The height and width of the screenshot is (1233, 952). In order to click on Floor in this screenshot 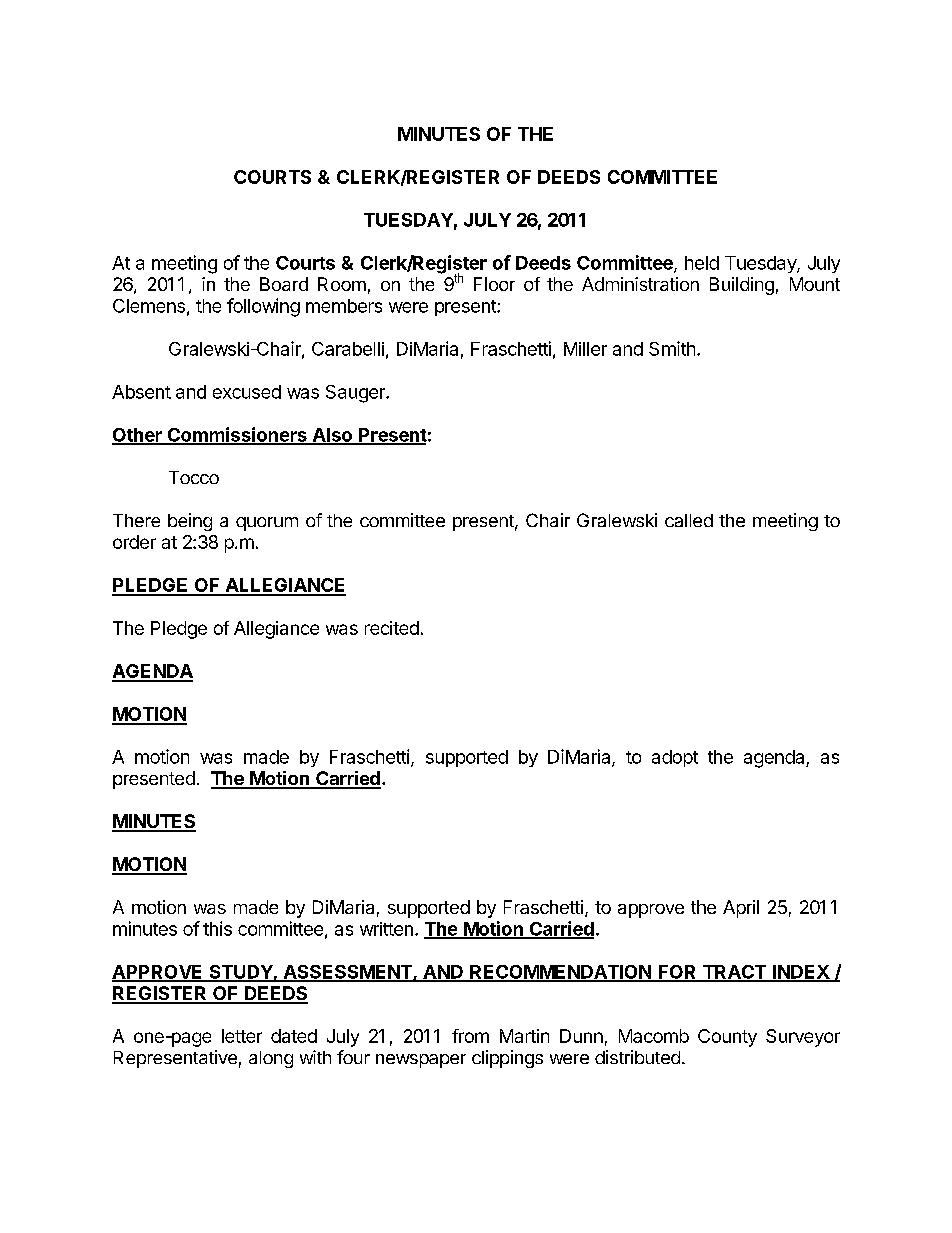, I will do `click(494, 284)`.
